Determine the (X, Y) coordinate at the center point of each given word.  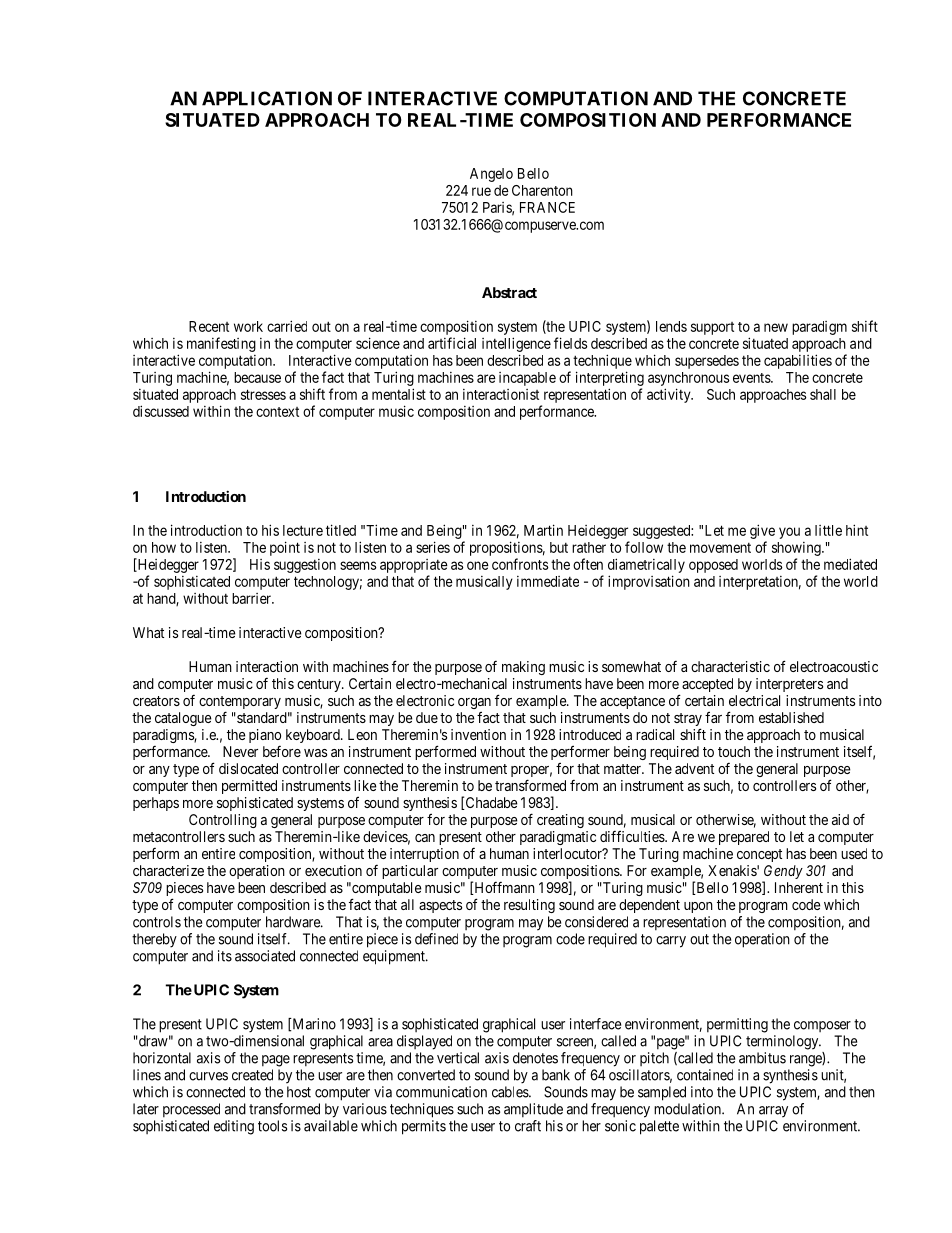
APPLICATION (267, 98)
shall (823, 394)
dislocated (248, 768)
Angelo (491, 175)
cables (511, 1092)
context (277, 412)
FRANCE (547, 207)
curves (208, 1076)
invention (478, 734)
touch (734, 751)
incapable (527, 379)
